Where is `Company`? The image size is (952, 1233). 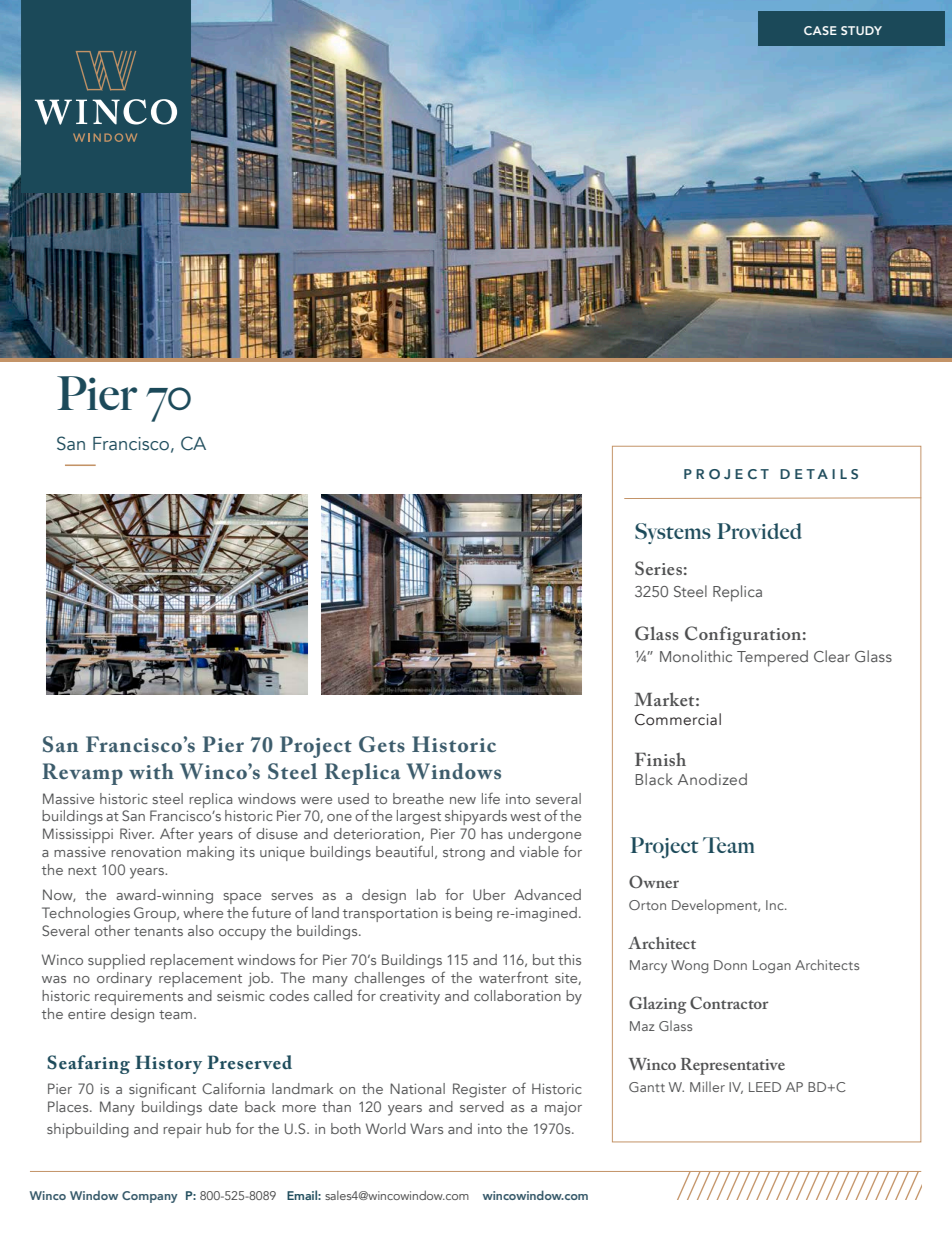
Company is located at coordinates (150, 1197).
